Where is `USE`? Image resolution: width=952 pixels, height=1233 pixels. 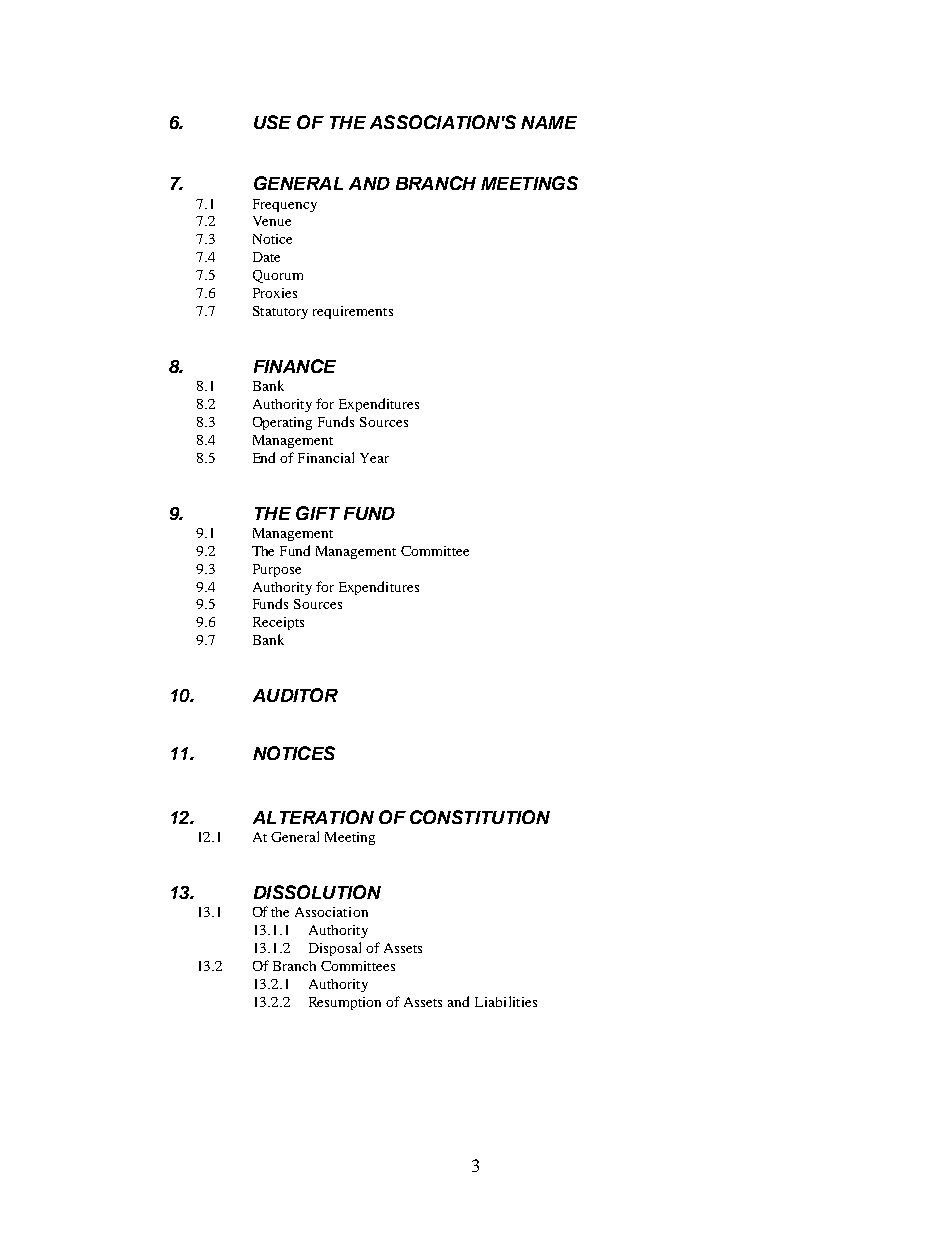
USE is located at coordinates (272, 122).
